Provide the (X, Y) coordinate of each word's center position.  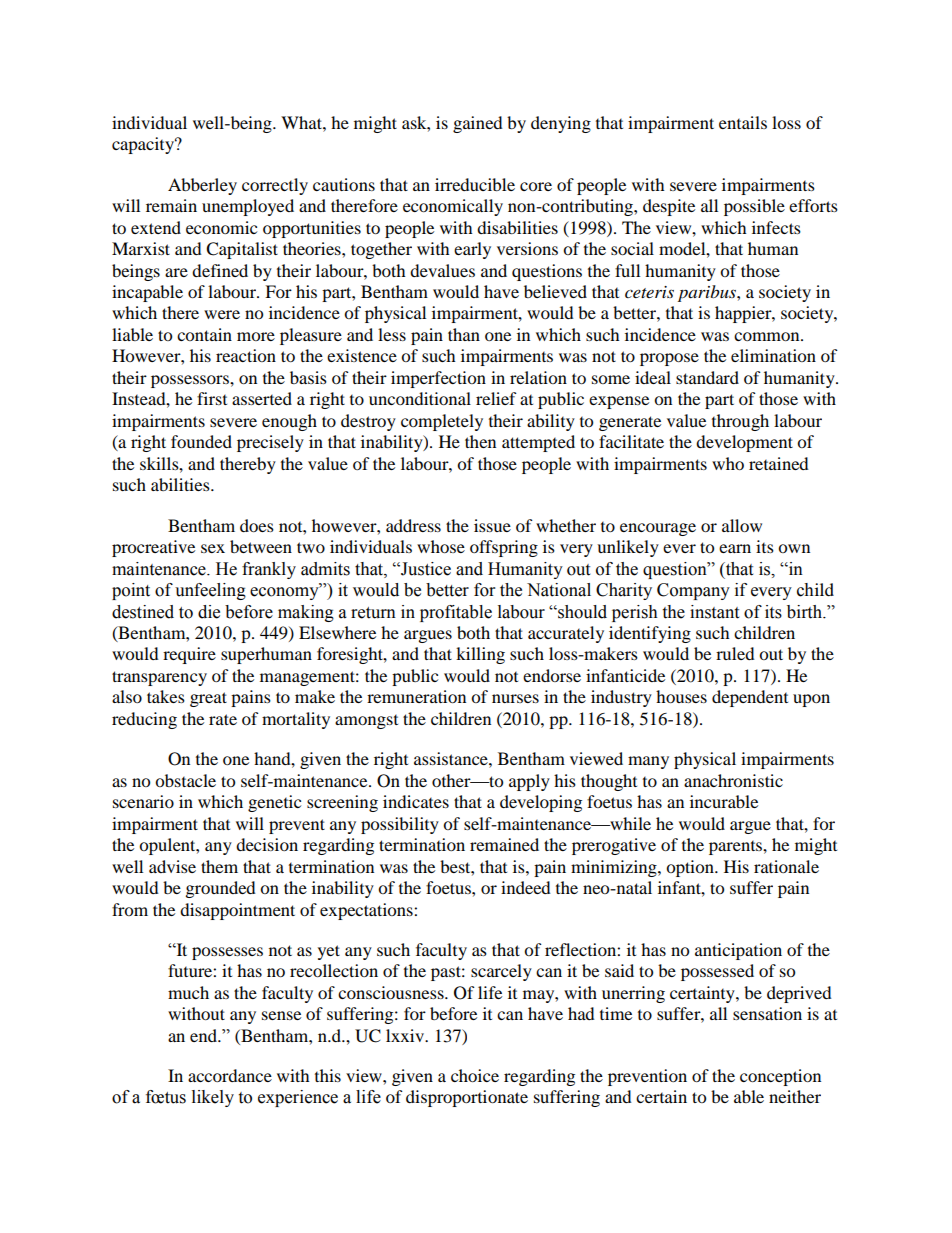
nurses (515, 698)
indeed (526, 887)
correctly (275, 186)
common (768, 336)
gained (478, 124)
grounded (221, 889)
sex (213, 548)
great (208, 699)
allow (742, 525)
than (464, 334)
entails (743, 122)
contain (204, 334)
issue (492, 525)
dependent (750, 698)
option (691, 868)
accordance (230, 1075)
